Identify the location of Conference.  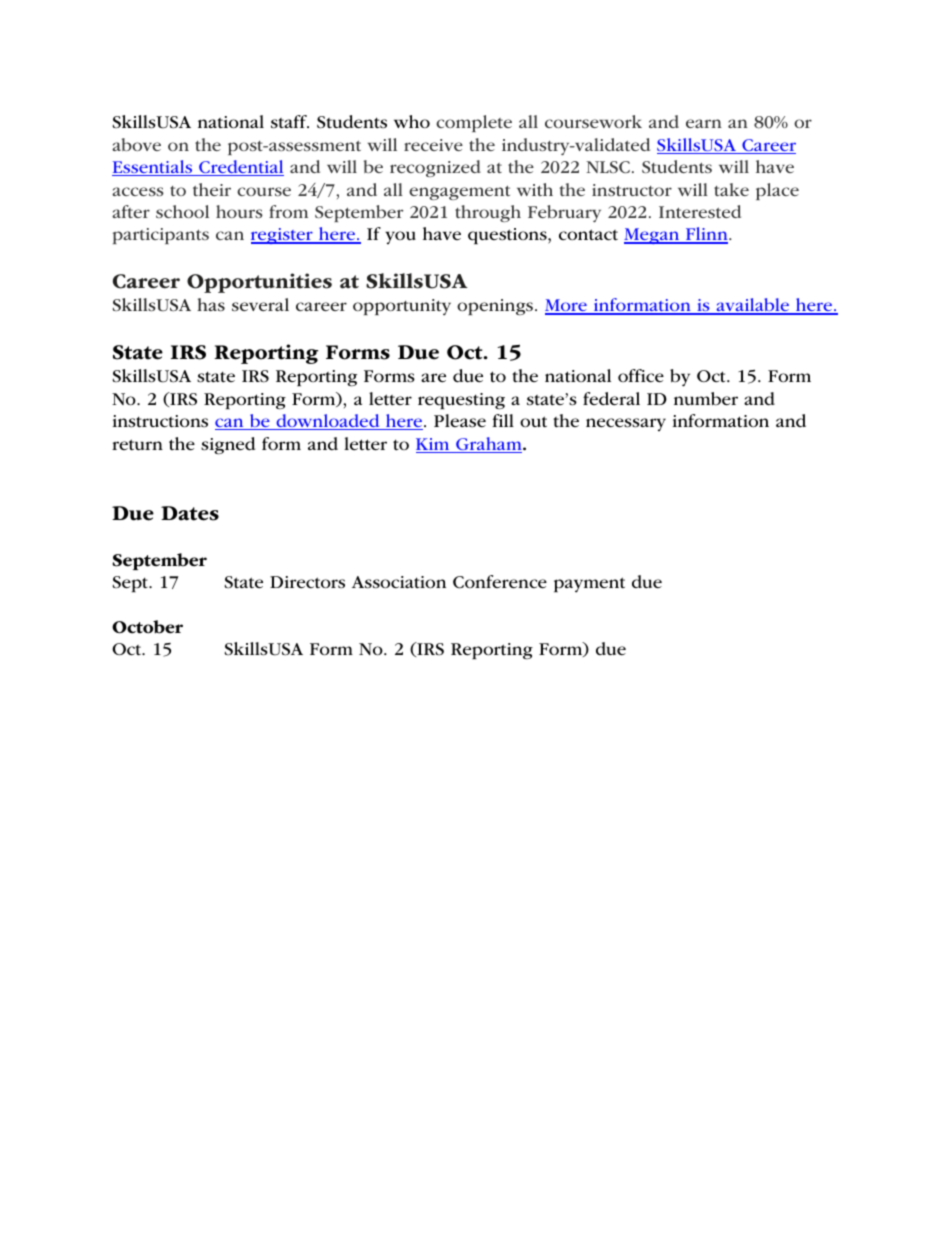
(500, 582).
